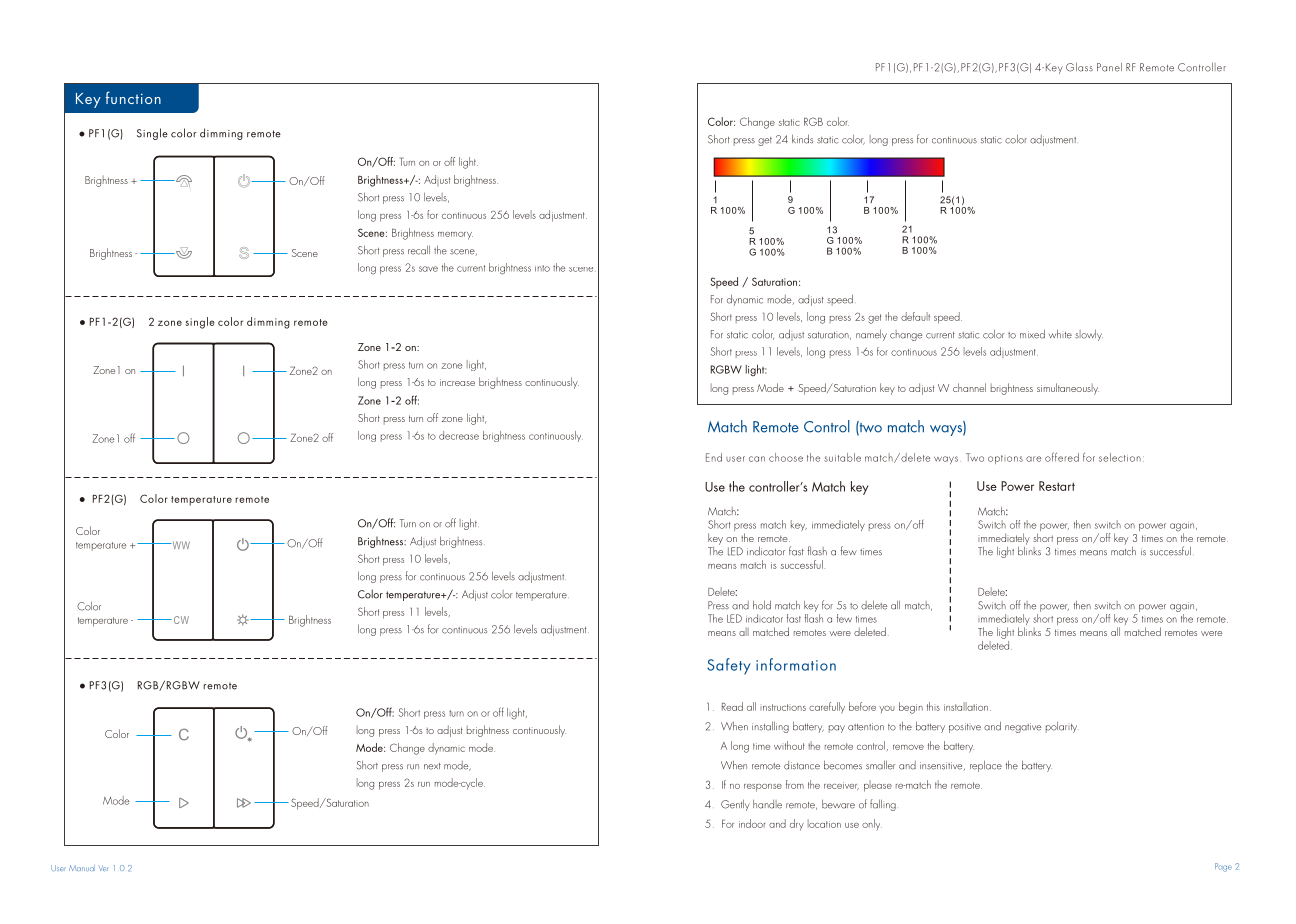 The height and width of the screenshot is (924, 1296). I want to click on namely, so click(871, 335).
